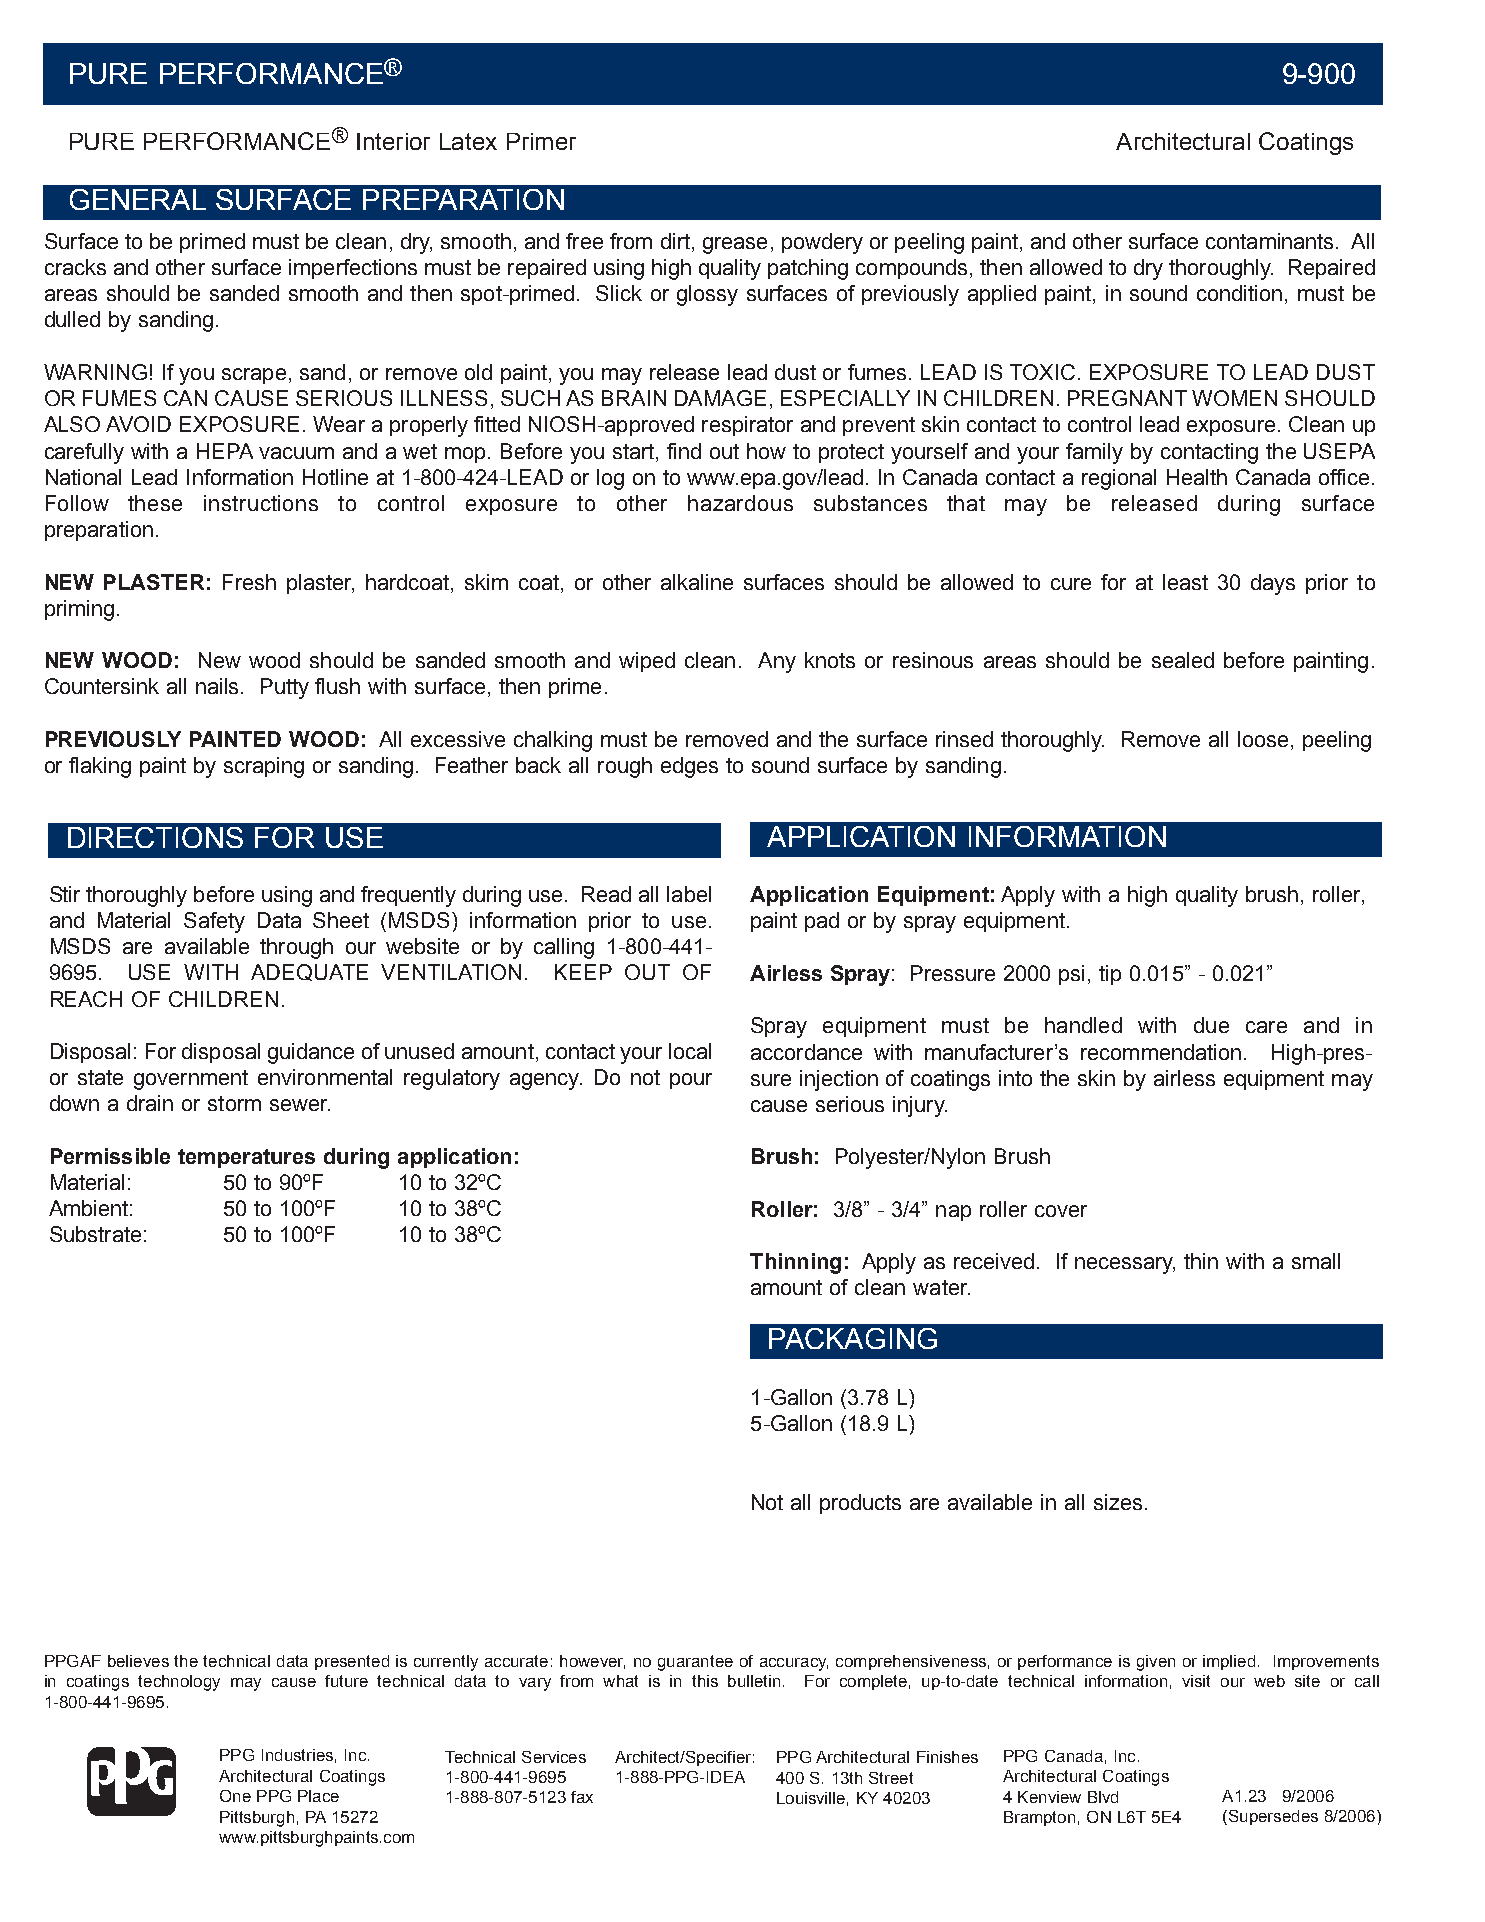 The width and height of the screenshot is (1485, 1922). What do you see at coordinates (1211, 1025) in the screenshot?
I see `due` at bounding box center [1211, 1025].
